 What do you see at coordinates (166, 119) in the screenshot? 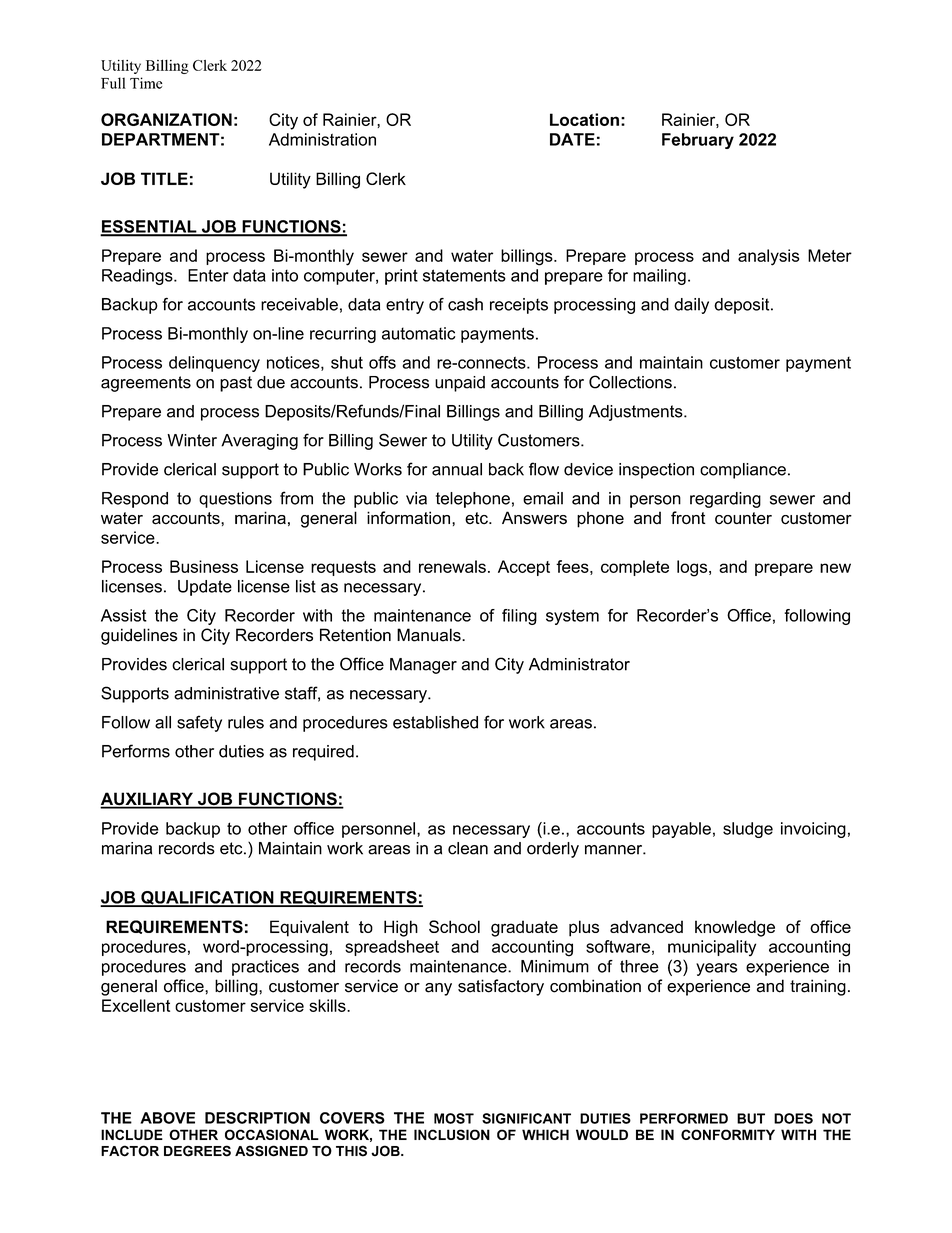
I see `ORGANIZATION` at bounding box center [166, 119].
